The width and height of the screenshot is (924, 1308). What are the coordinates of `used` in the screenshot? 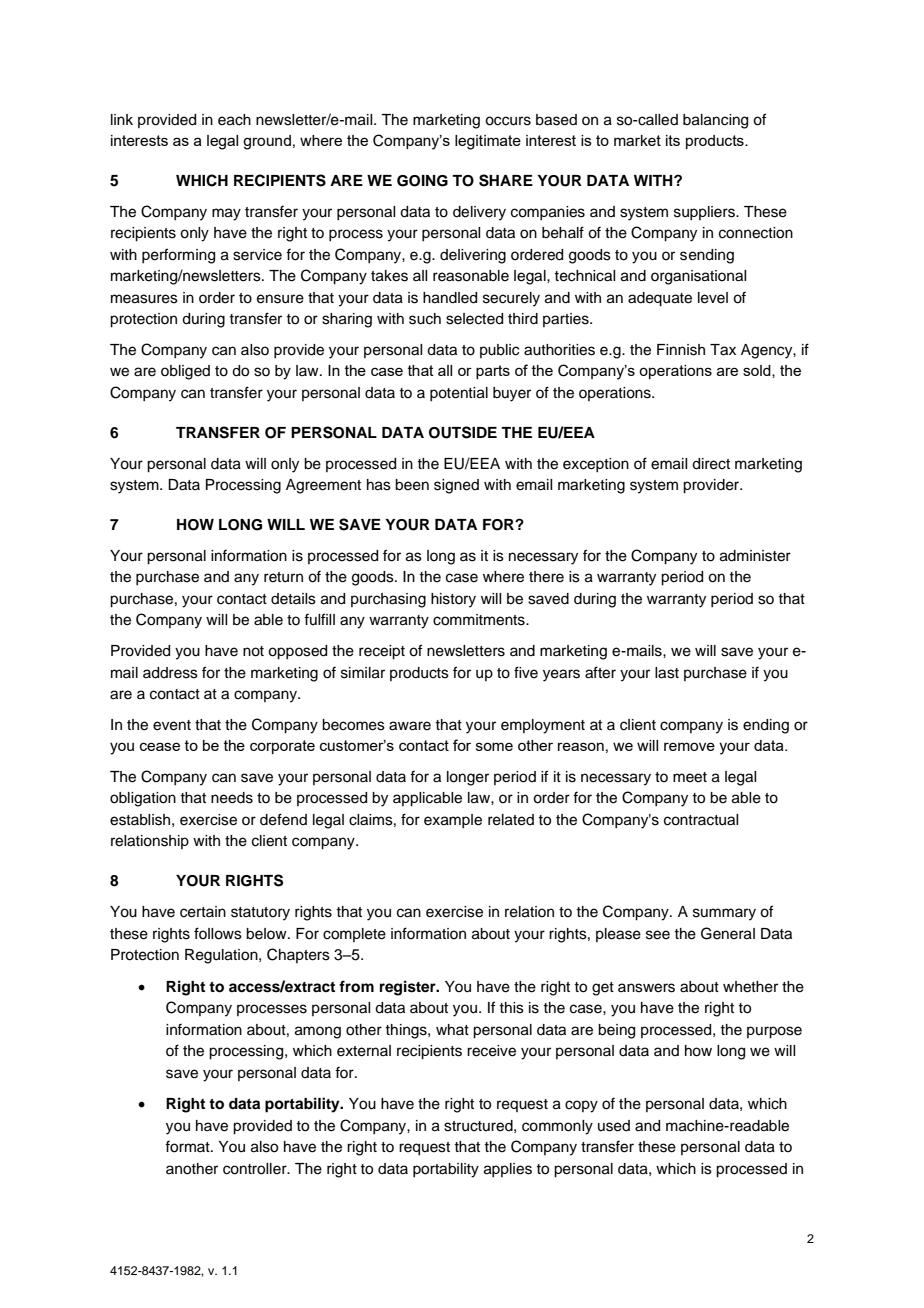 It's located at (614, 1126).
